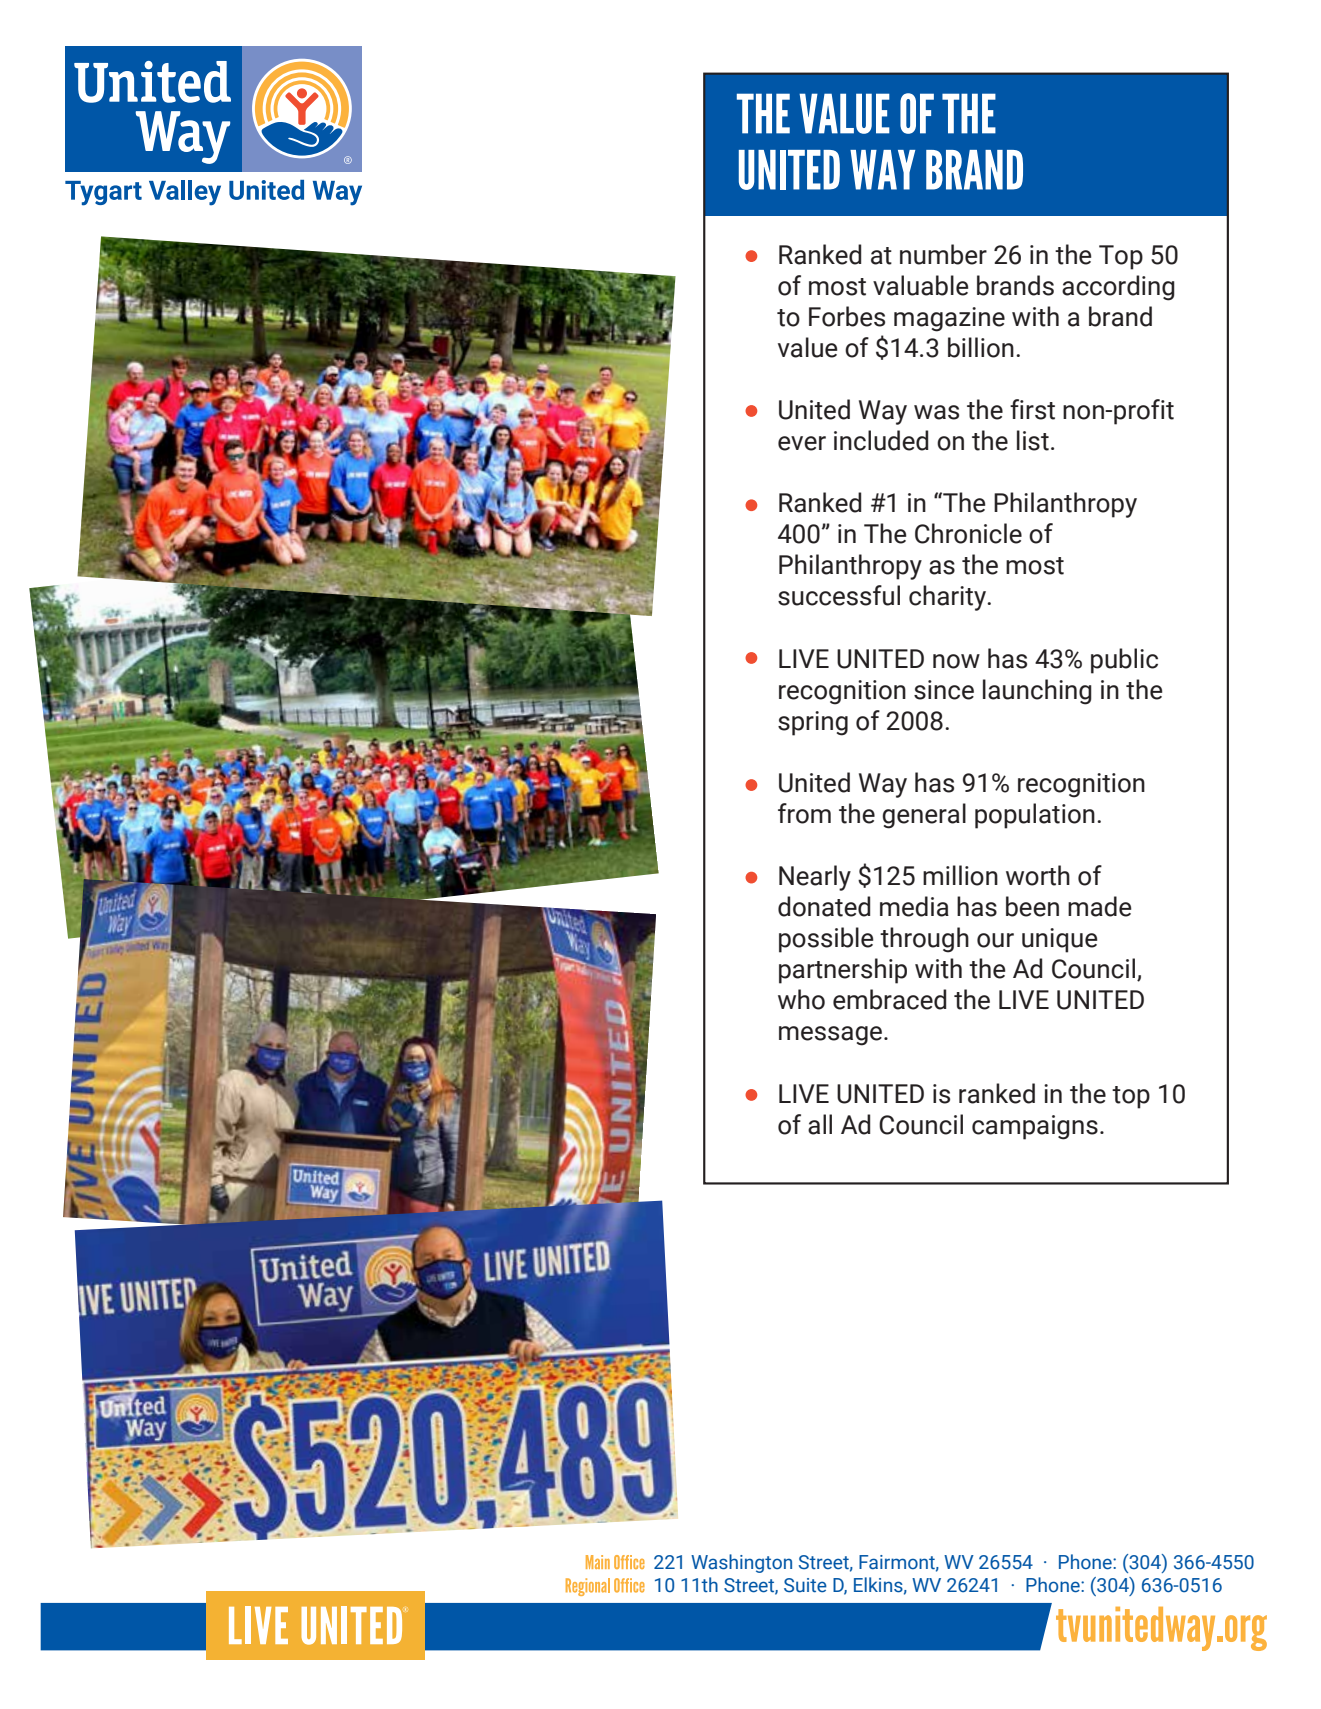 This screenshot has width=1321, height=1709. What do you see at coordinates (995, 940) in the screenshot?
I see `our` at bounding box center [995, 940].
